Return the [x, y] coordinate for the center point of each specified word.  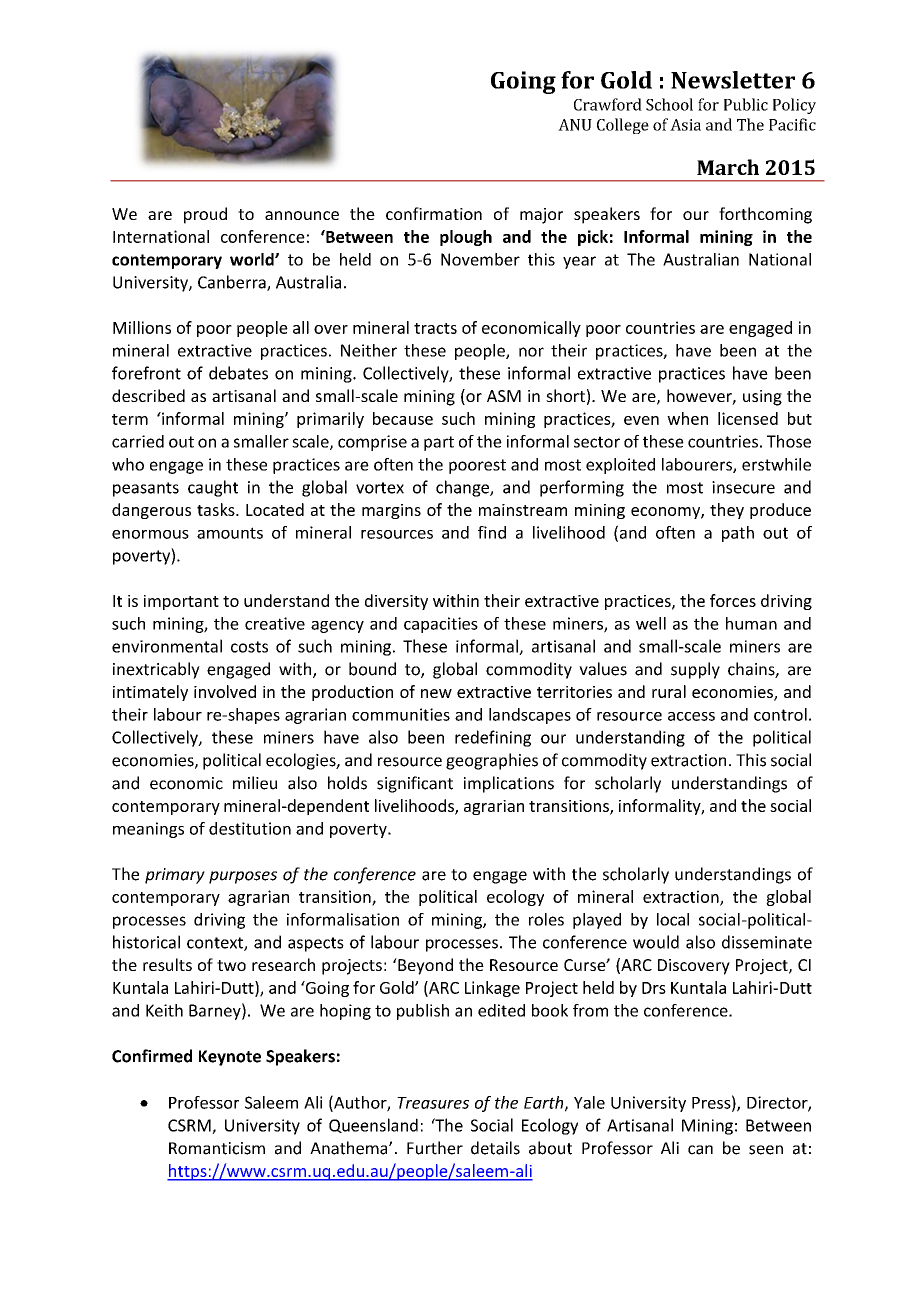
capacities [441, 625]
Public [746, 104]
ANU [575, 125]
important [181, 602]
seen [766, 1150]
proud [205, 215]
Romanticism [217, 1148]
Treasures [433, 1103]
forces [733, 600]
